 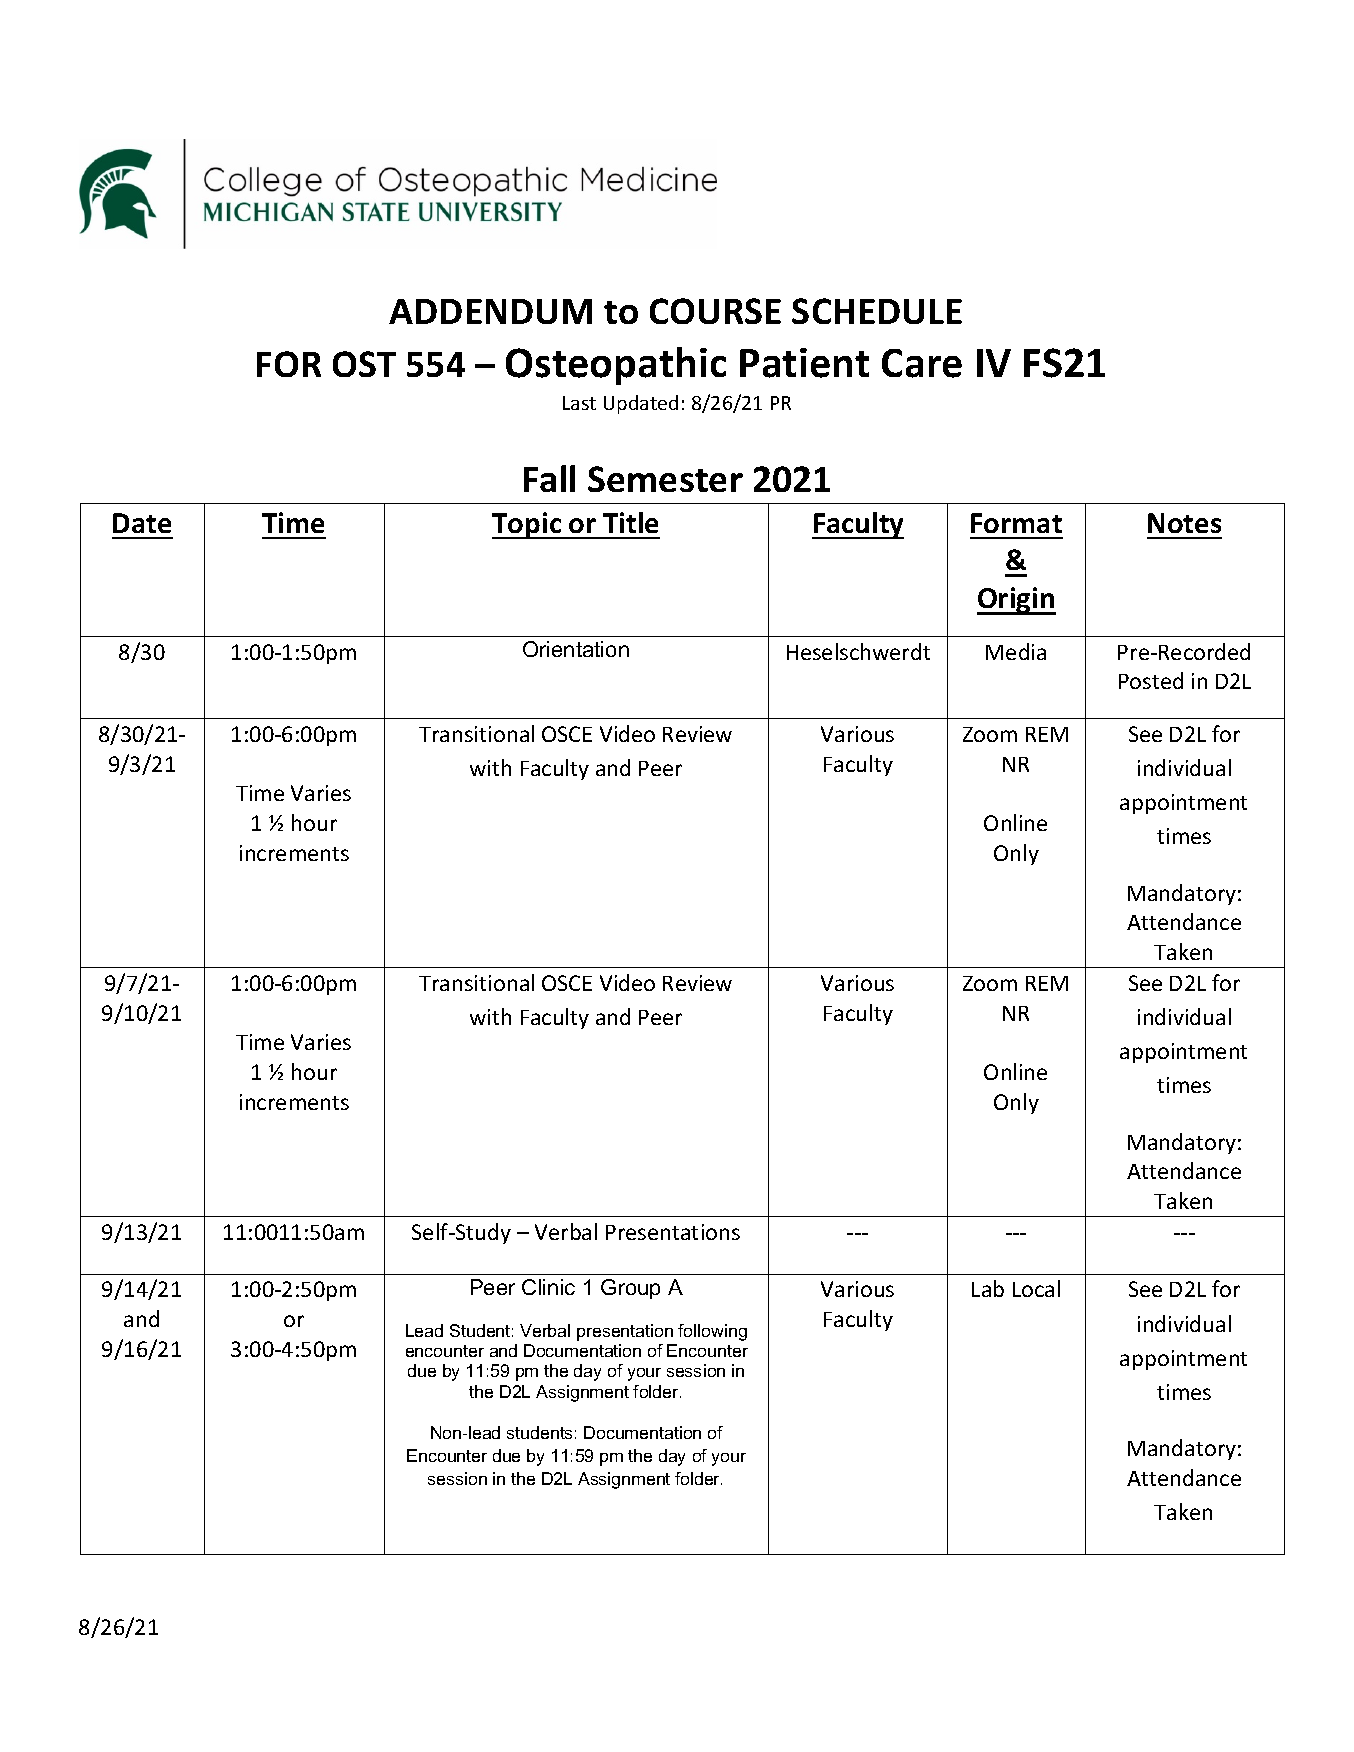 I want to click on Clinic, so click(x=548, y=1287).
